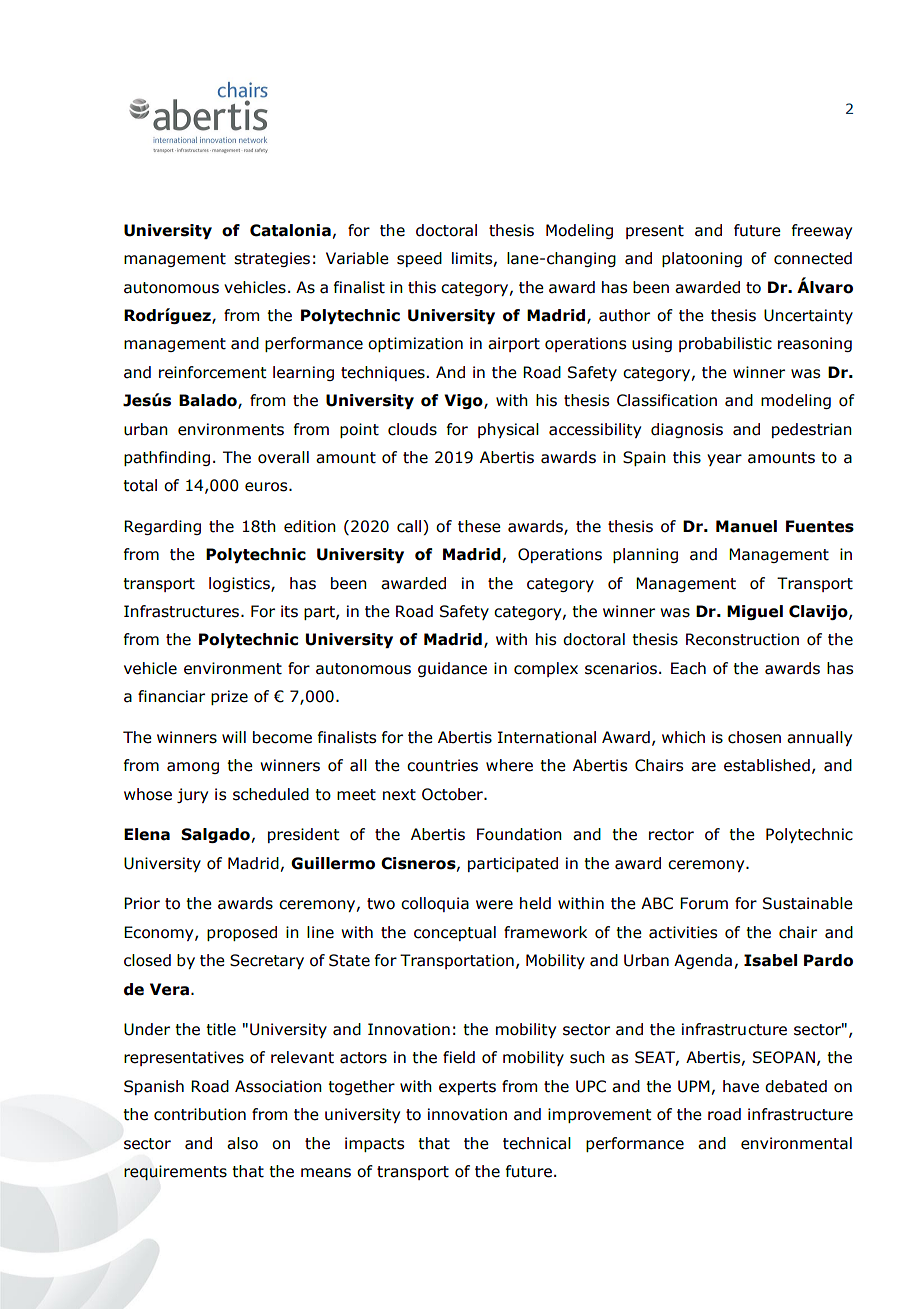  Describe the element at coordinates (813, 258) in the screenshot. I see `connected` at that location.
